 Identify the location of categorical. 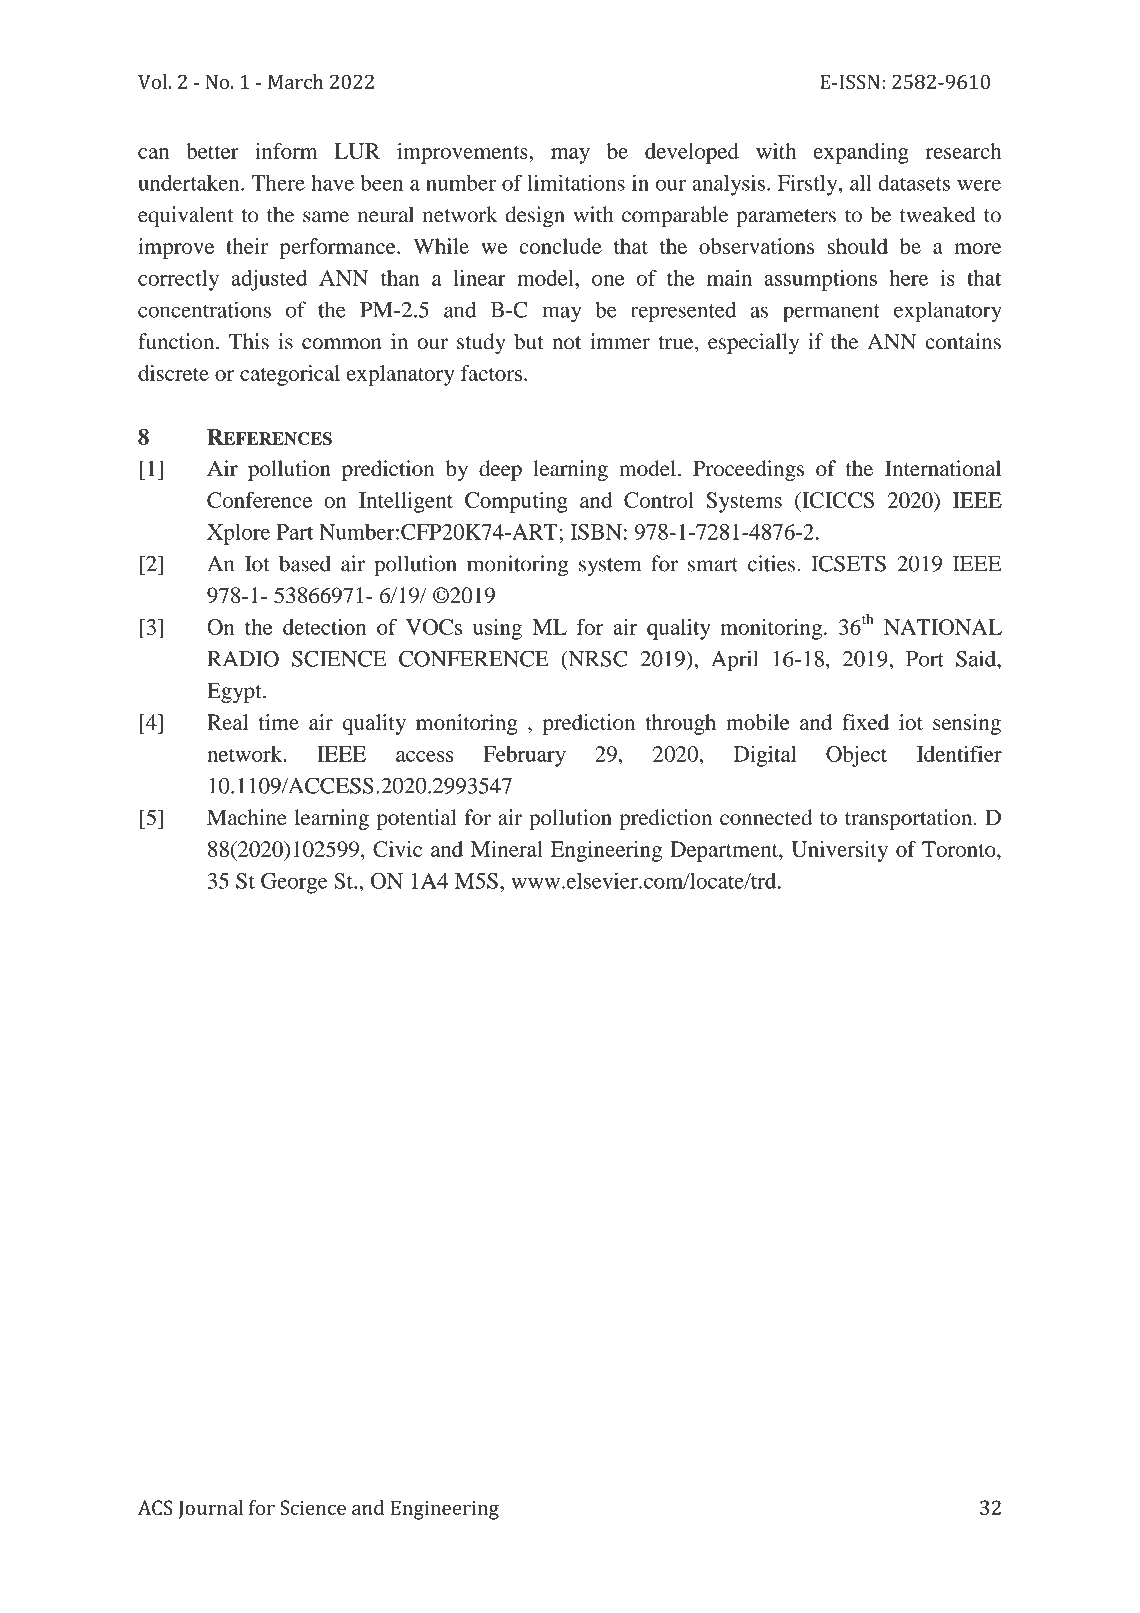
(290, 375).
